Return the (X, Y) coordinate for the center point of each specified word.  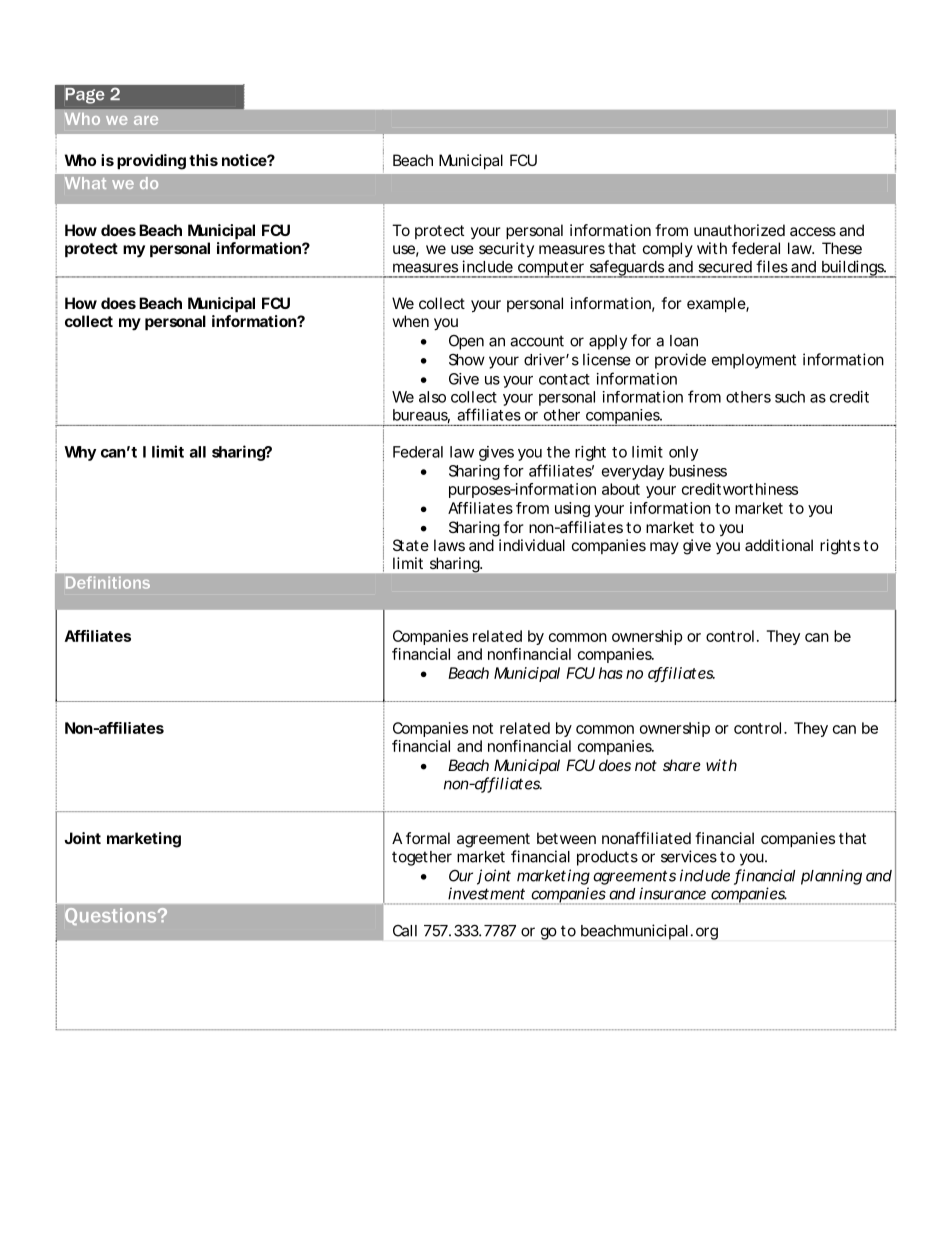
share (682, 765)
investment (486, 893)
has (611, 673)
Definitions (108, 583)
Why (80, 453)
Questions (112, 916)
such (790, 397)
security (506, 249)
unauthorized (739, 230)
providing (151, 162)
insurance (672, 893)
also (432, 397)
